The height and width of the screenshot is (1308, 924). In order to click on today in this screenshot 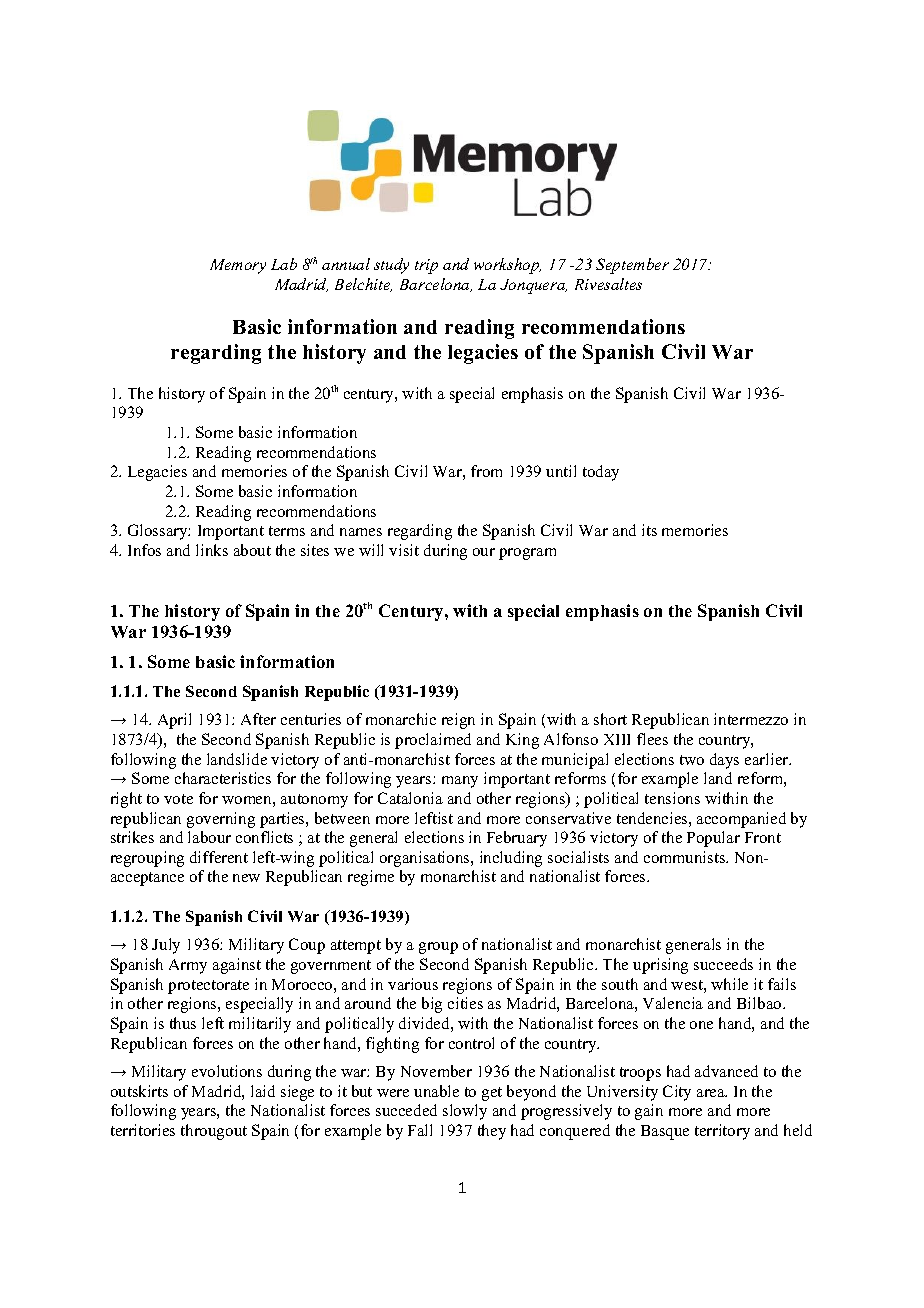, I will do `click(601, 473)`.
